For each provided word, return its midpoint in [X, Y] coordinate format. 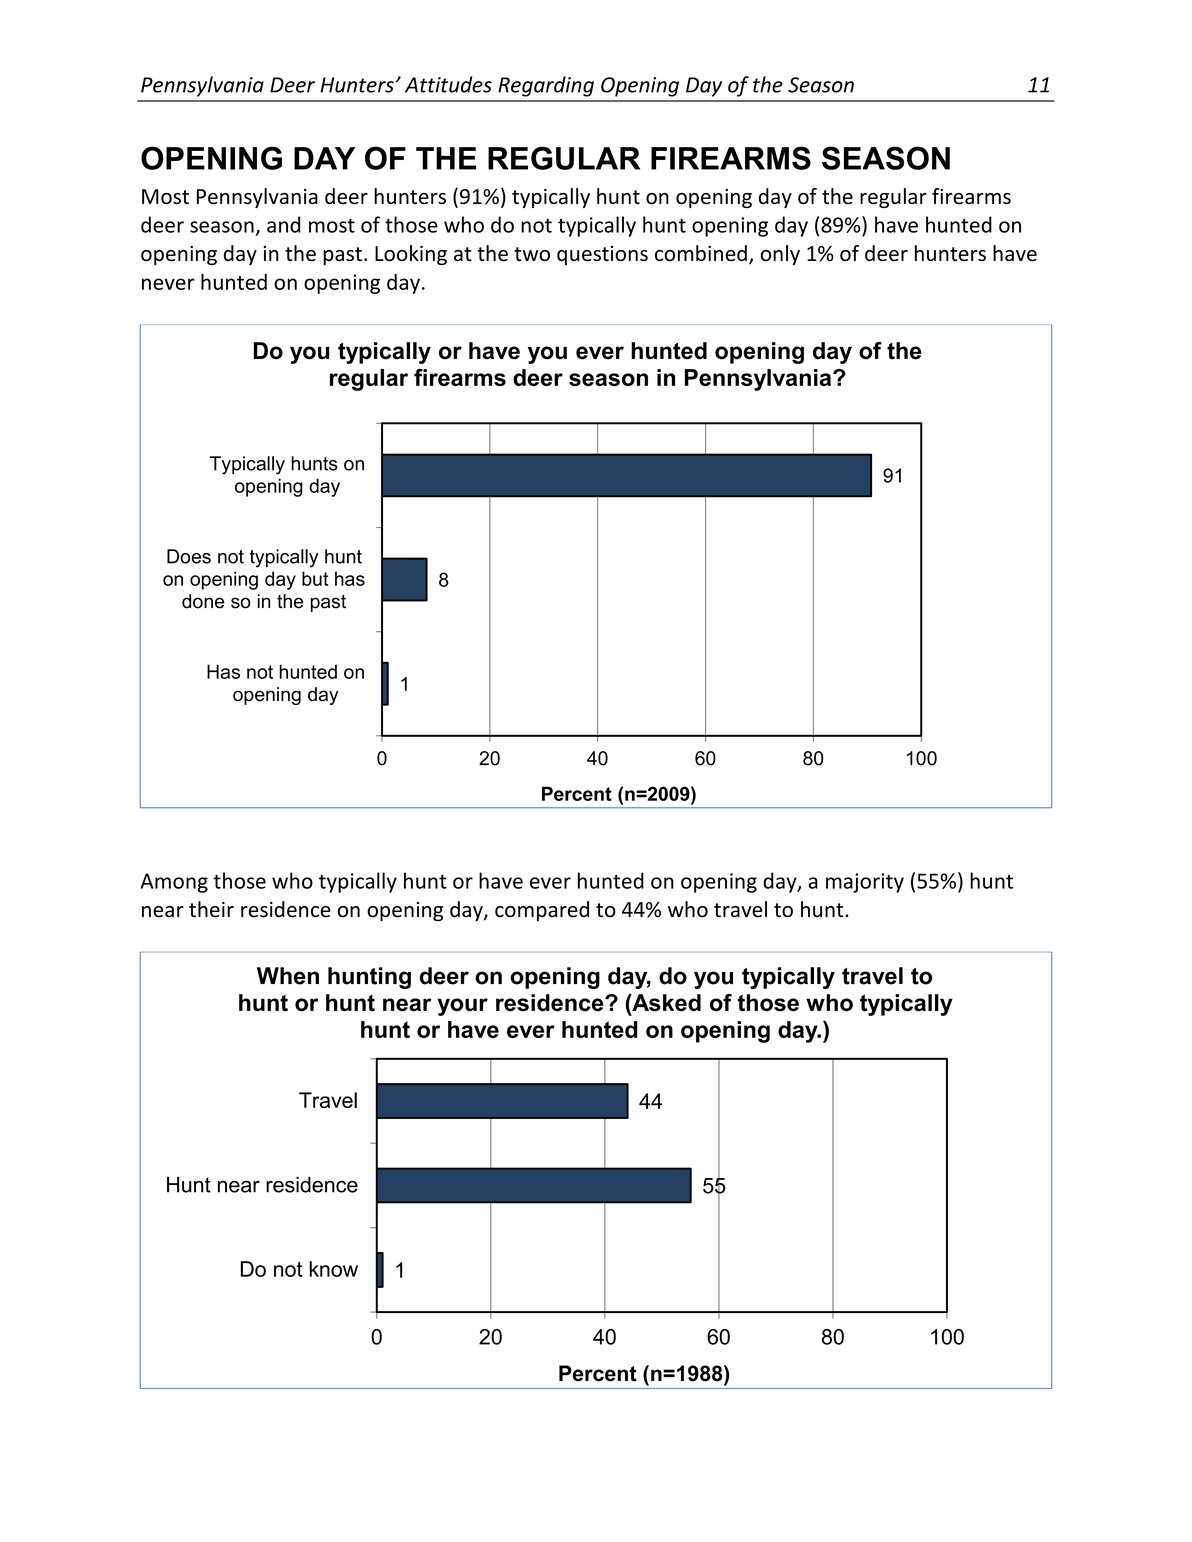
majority [865, 883]
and [283, 224]
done [203, 601]
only [780, 255]
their [211, 909]
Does [189, 556]
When [288, 976]
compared [542, 911]
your [462, 1007]
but [315, 578]
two [532, 254]
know [333, 1269]
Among [174, 883]
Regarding [546, 86]
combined [701, 253]
